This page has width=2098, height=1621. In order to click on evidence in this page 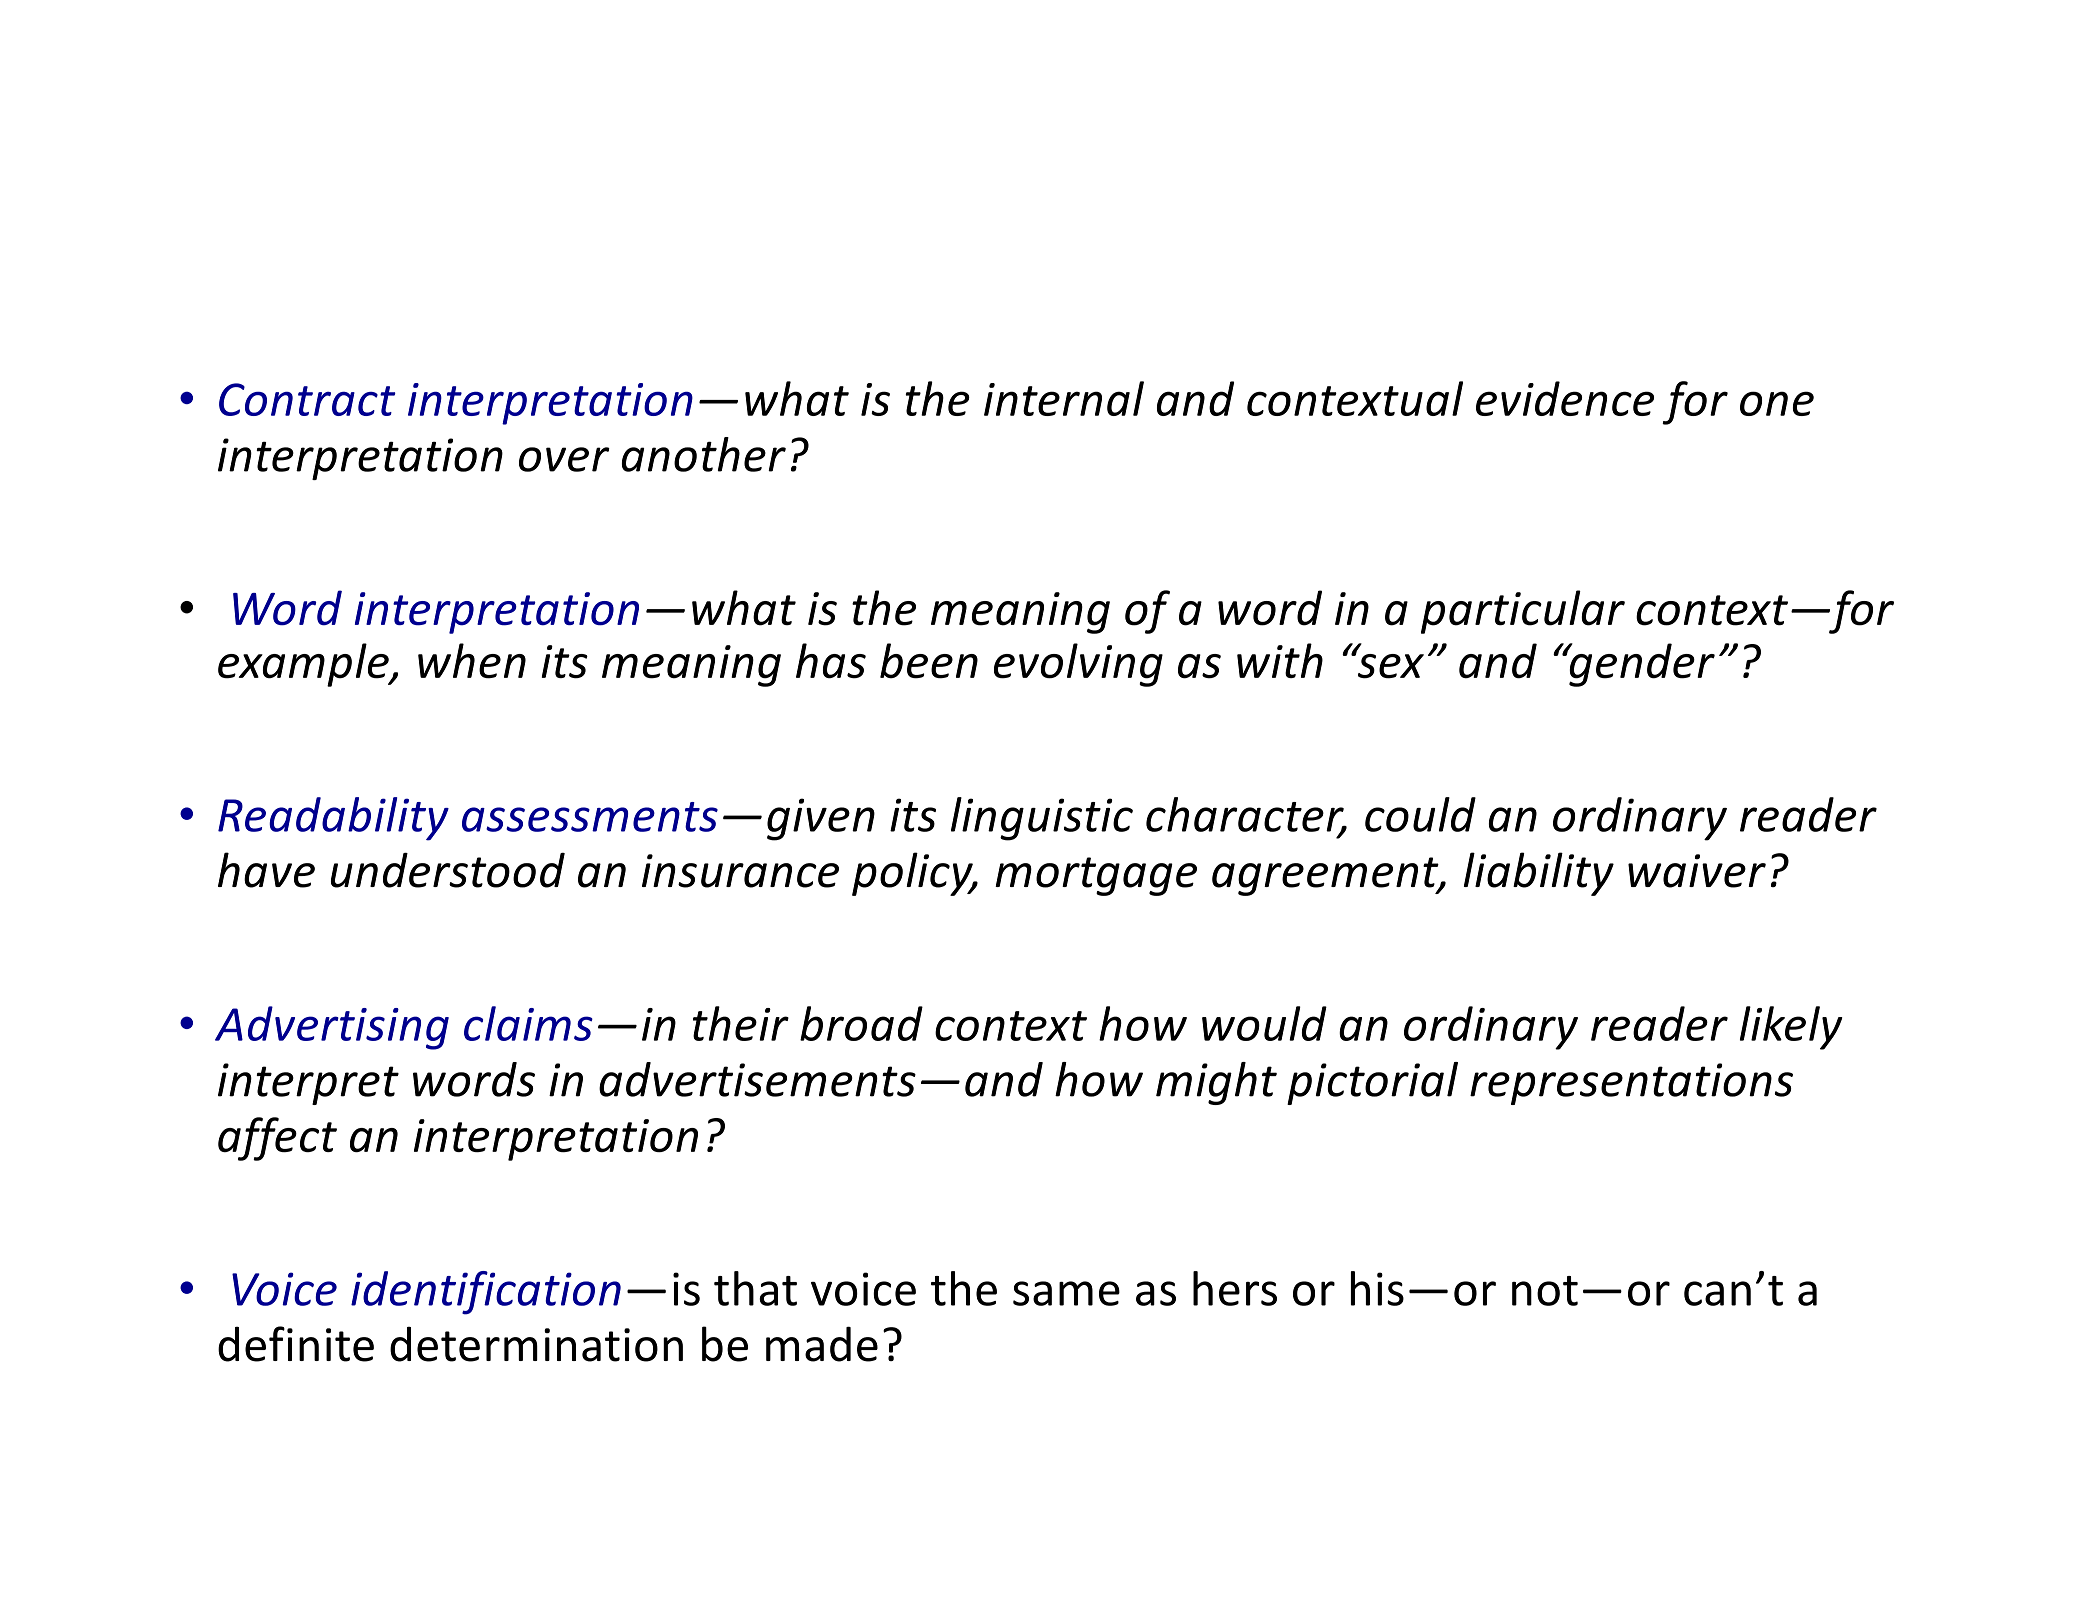, I will do `click(1565, 398)`.
